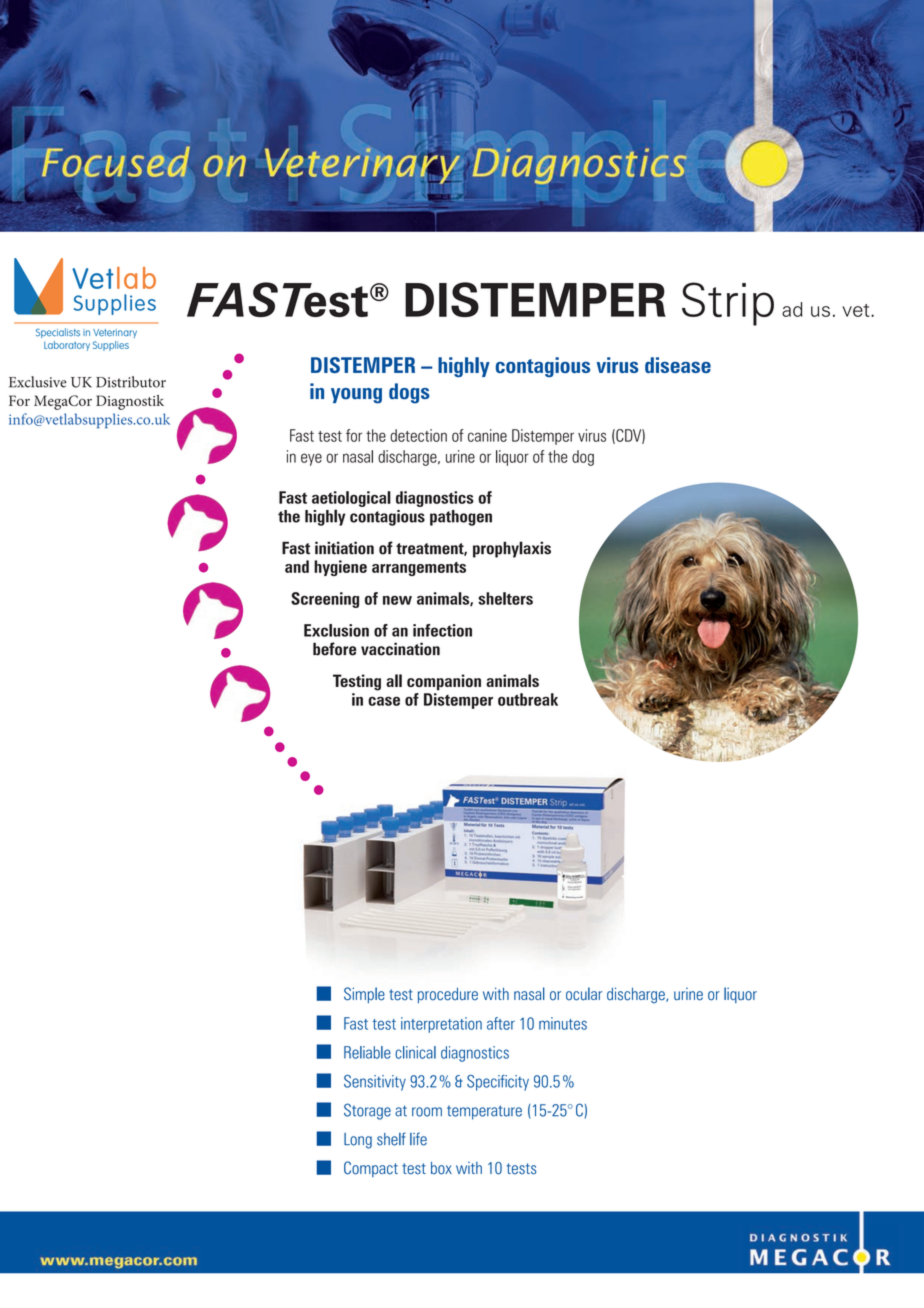 The width and height of the screenshot is (924, 1308). Describe the element at coordinates (678, 365) in the screenshot. I see `disease` at that location.
